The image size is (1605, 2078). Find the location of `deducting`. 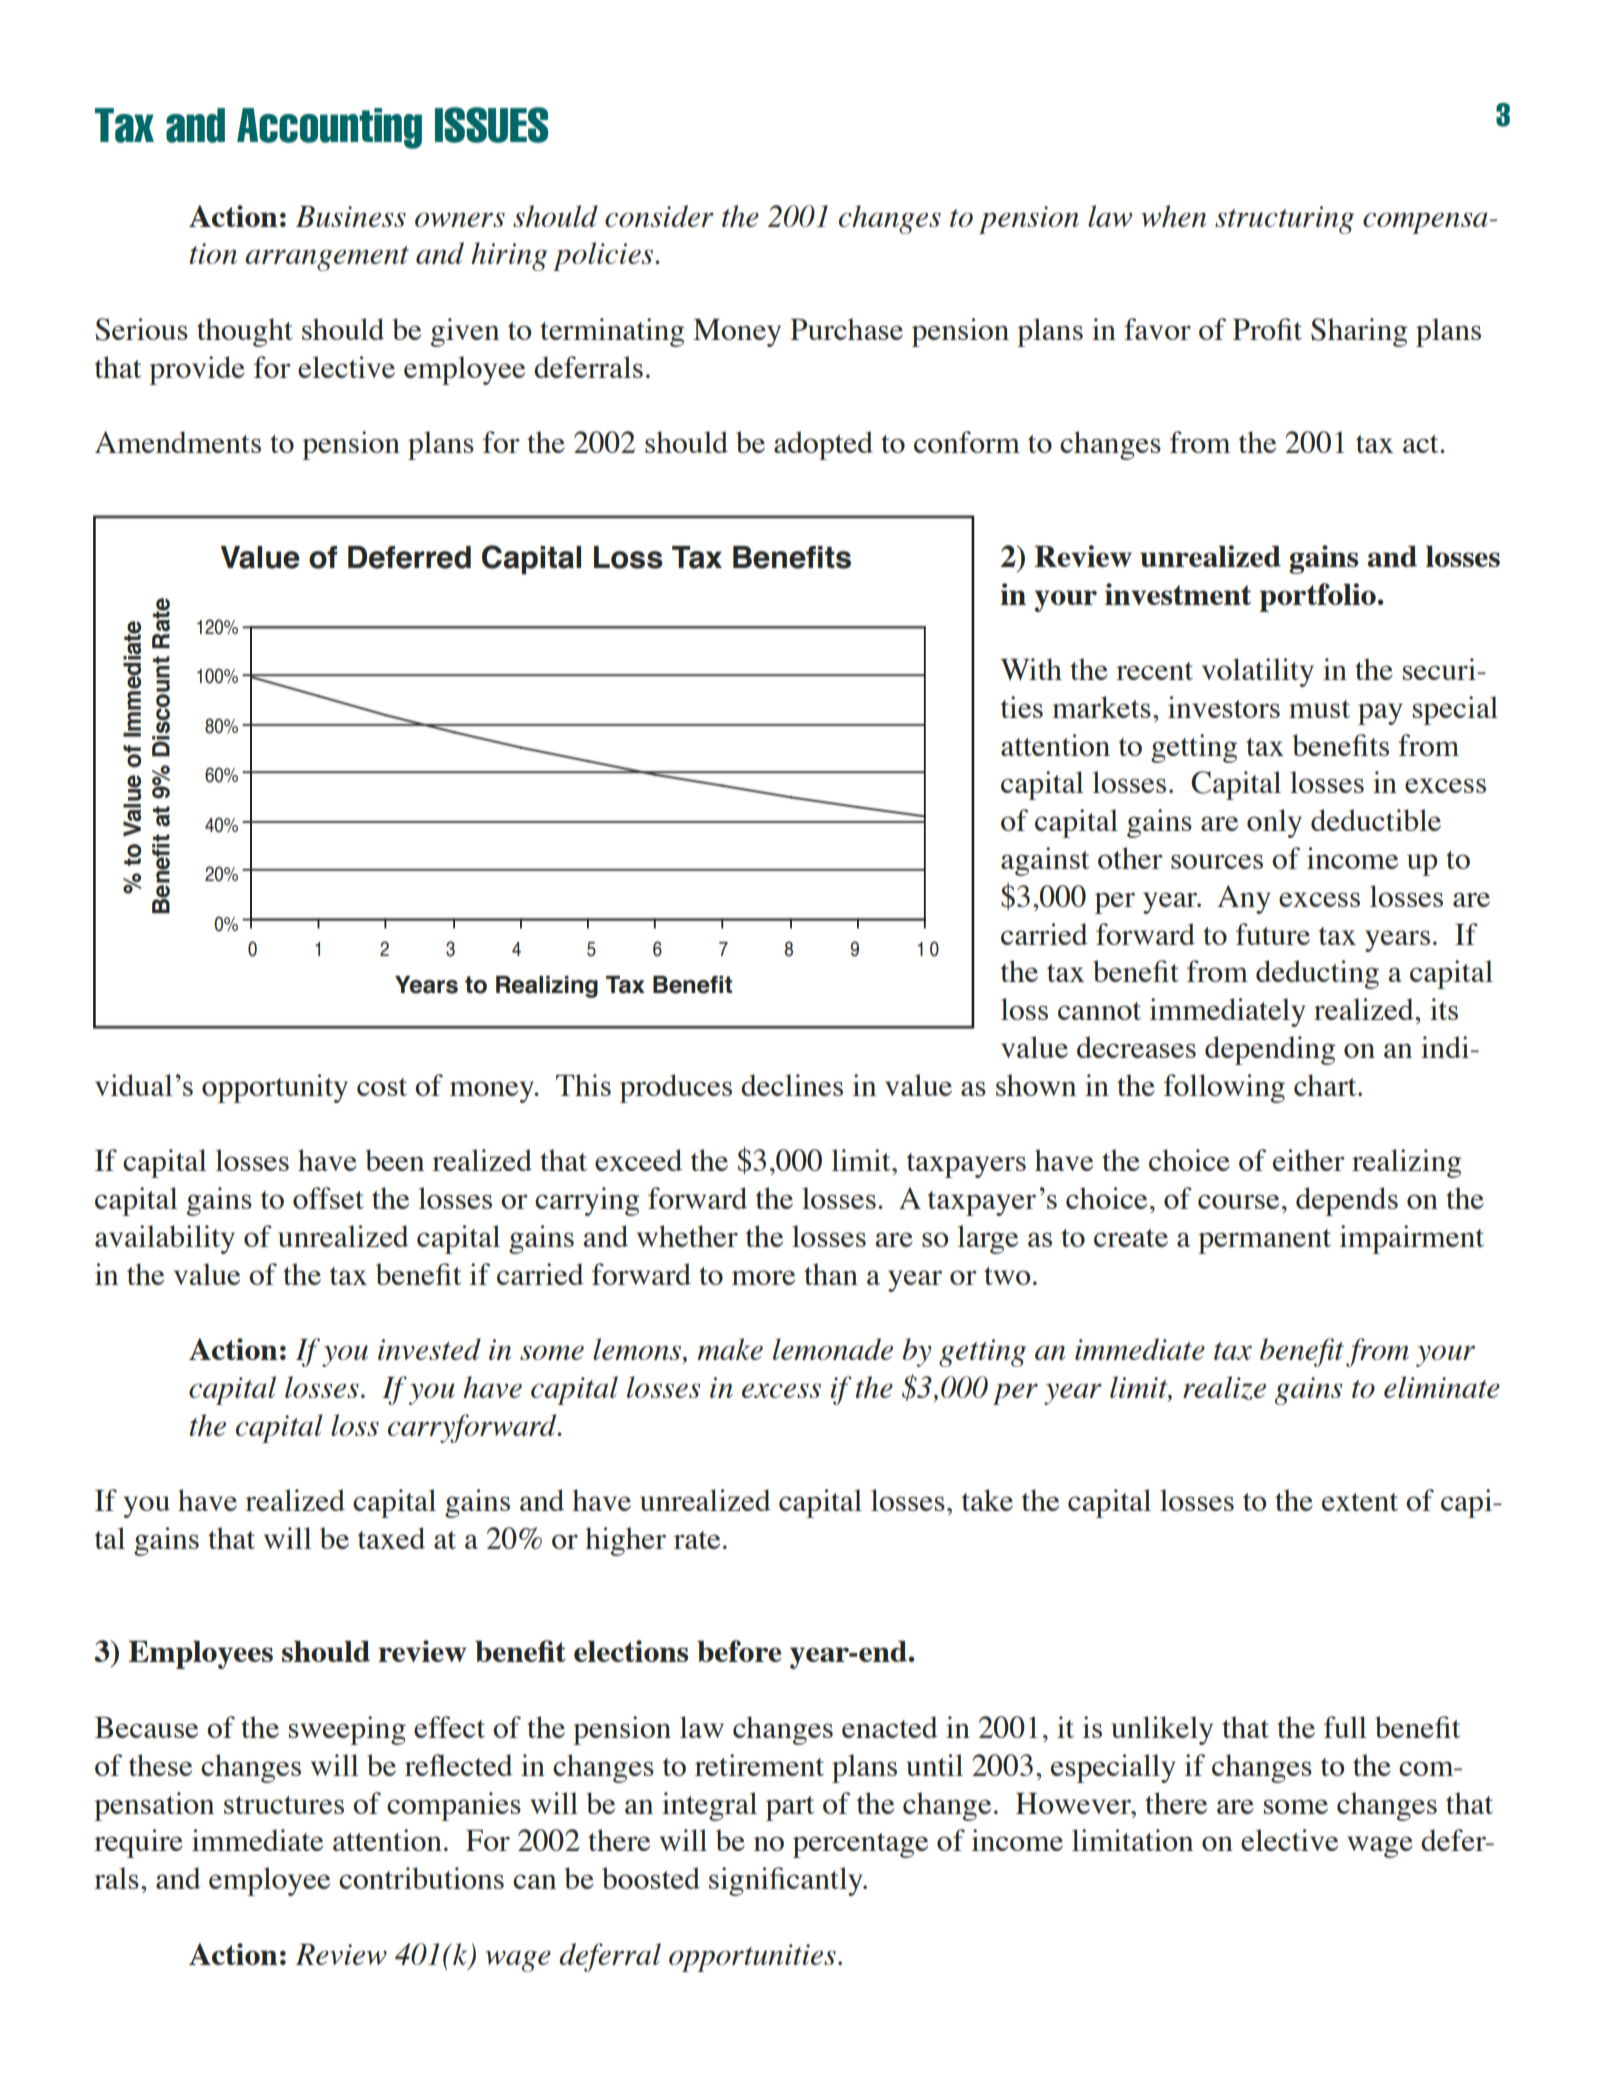

deducting is located at coordinates (1317, 974).
